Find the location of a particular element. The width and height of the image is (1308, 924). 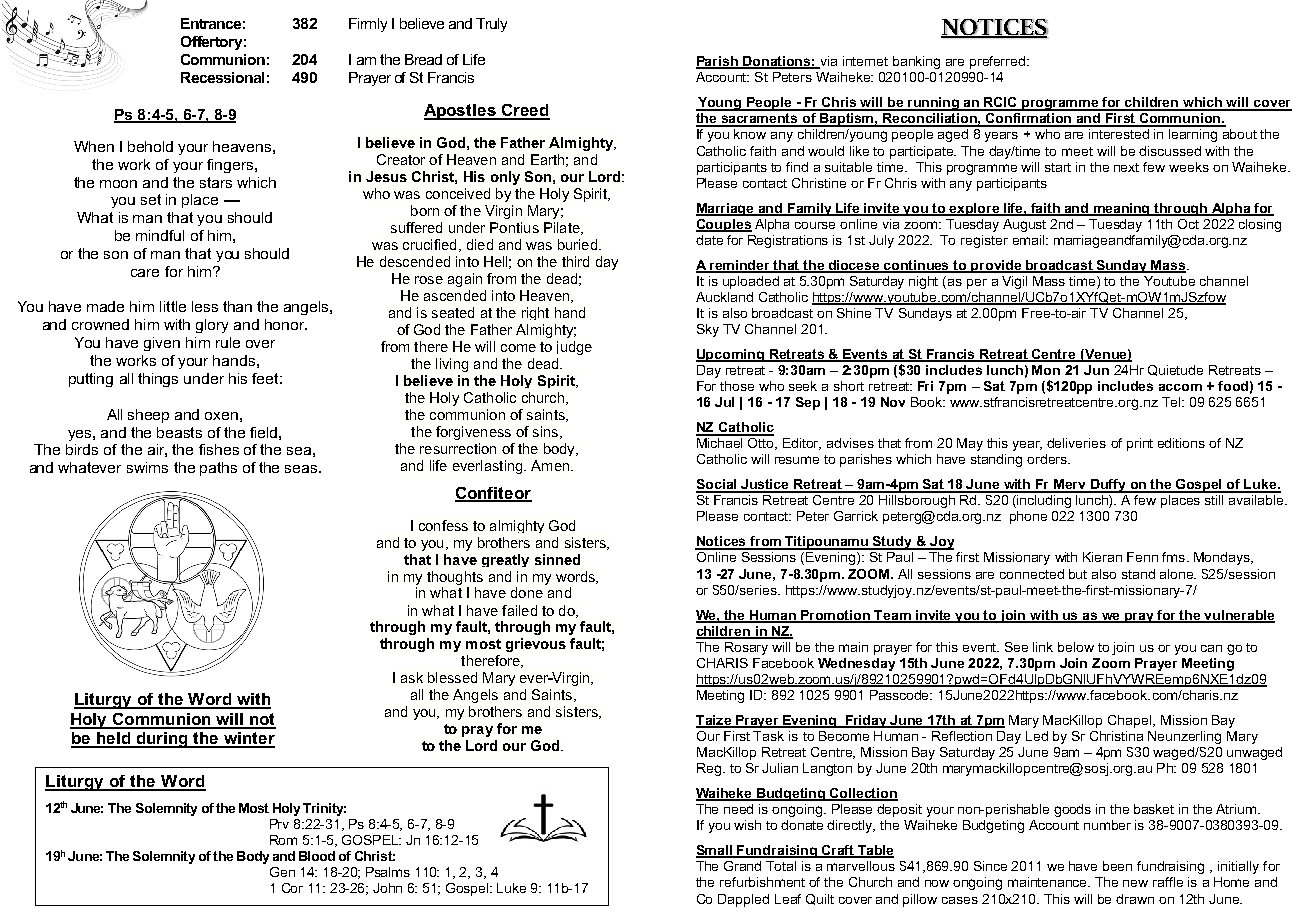

thoughts is located at coordinates (455, 578).
